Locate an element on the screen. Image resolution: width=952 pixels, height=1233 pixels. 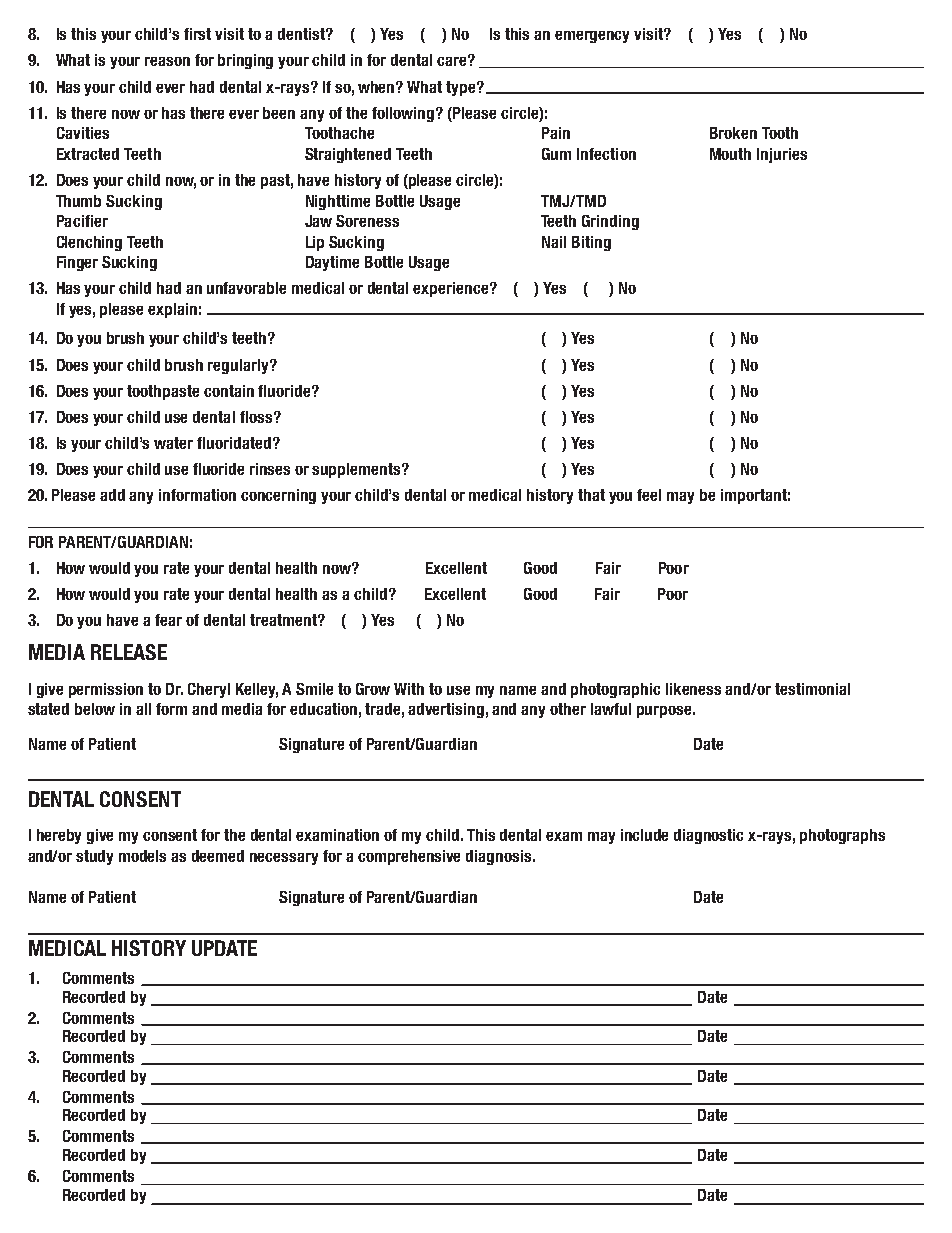
Broken is located at coordinates (733, 133).
